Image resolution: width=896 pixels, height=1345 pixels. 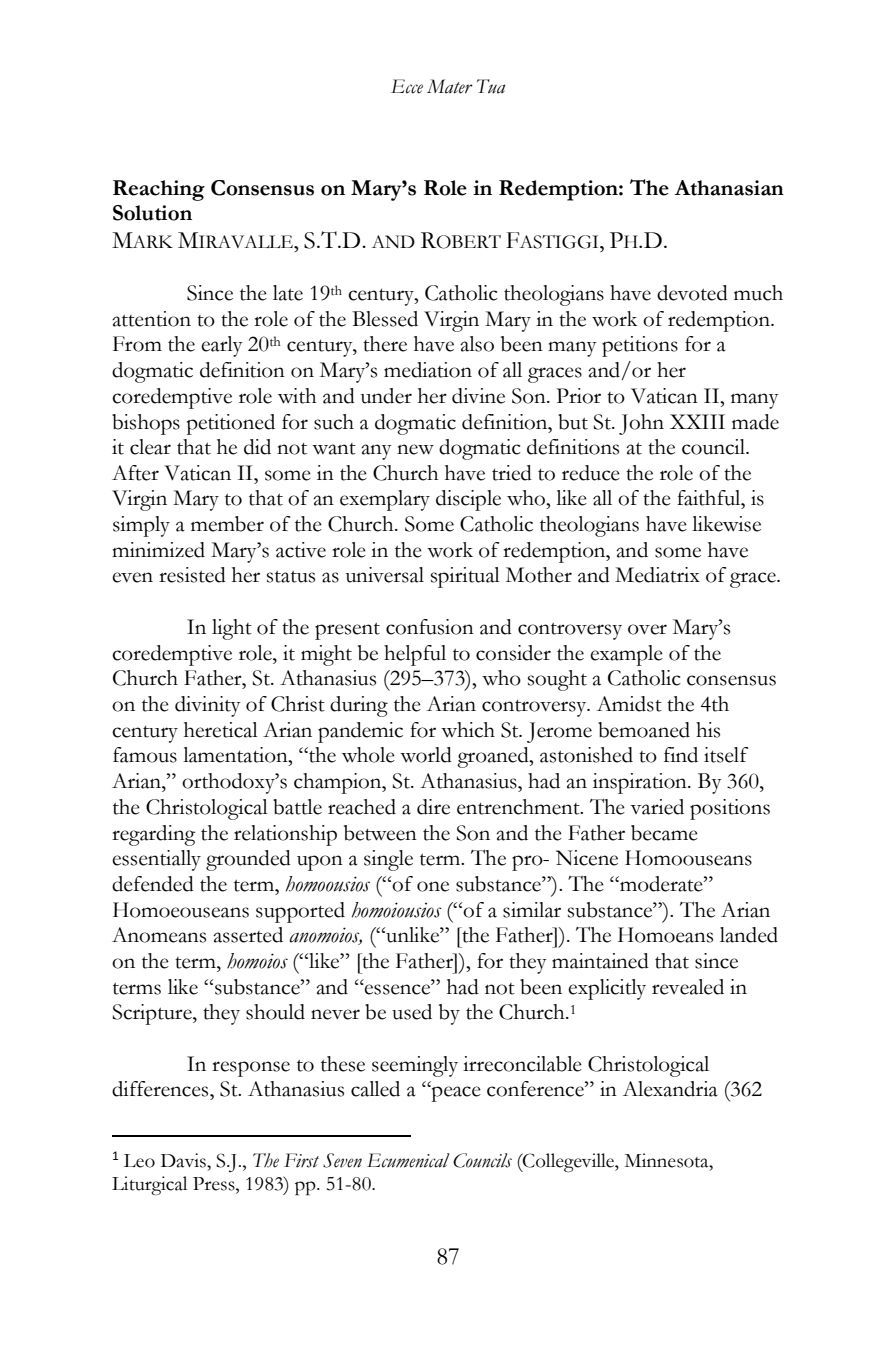 What do you see at coordinates (408, 1160) in the document?
I see `Ecumenical` at bounding box center [408, 1160].
